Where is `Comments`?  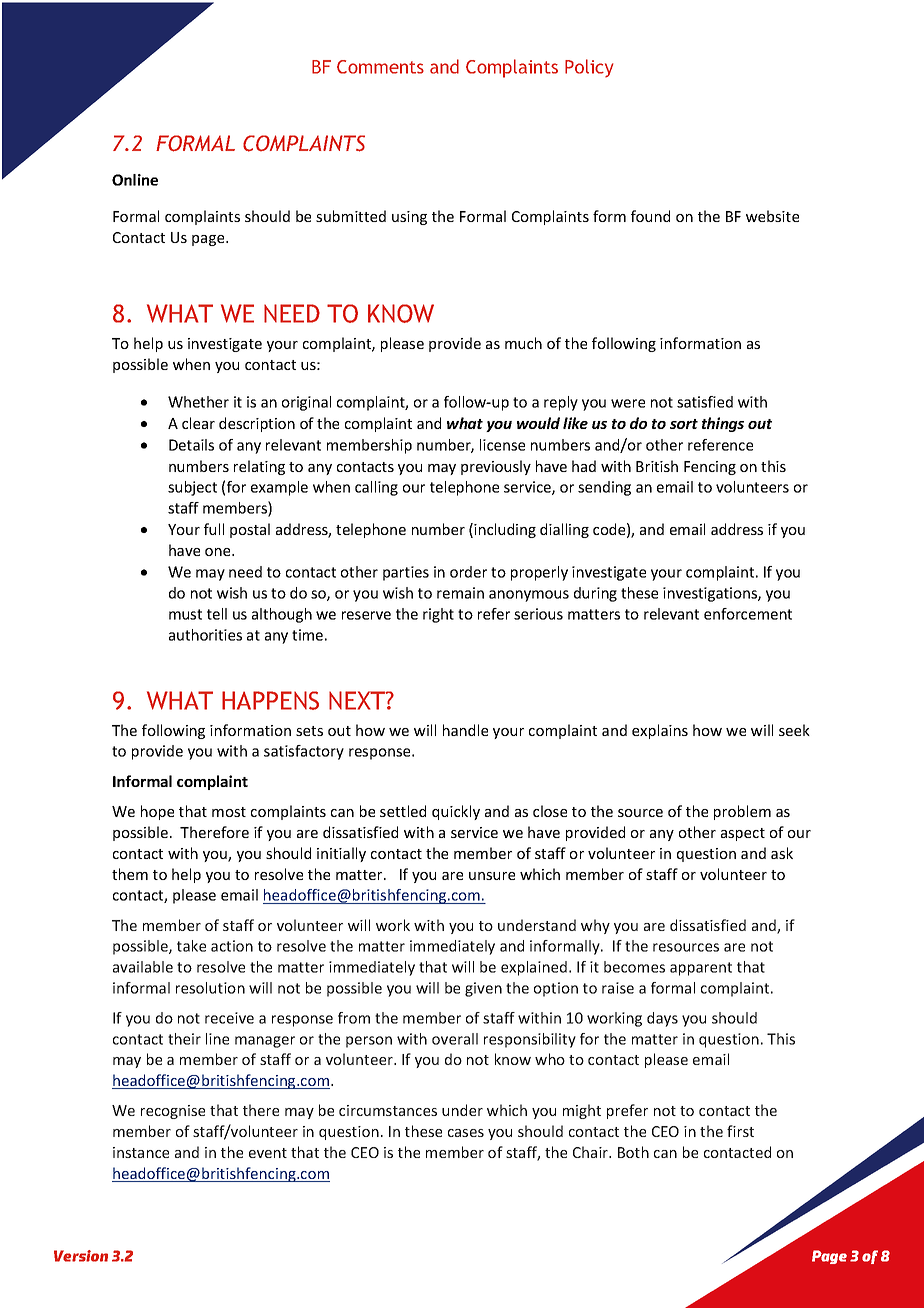 Comments is located at coordinates (380, 67).
